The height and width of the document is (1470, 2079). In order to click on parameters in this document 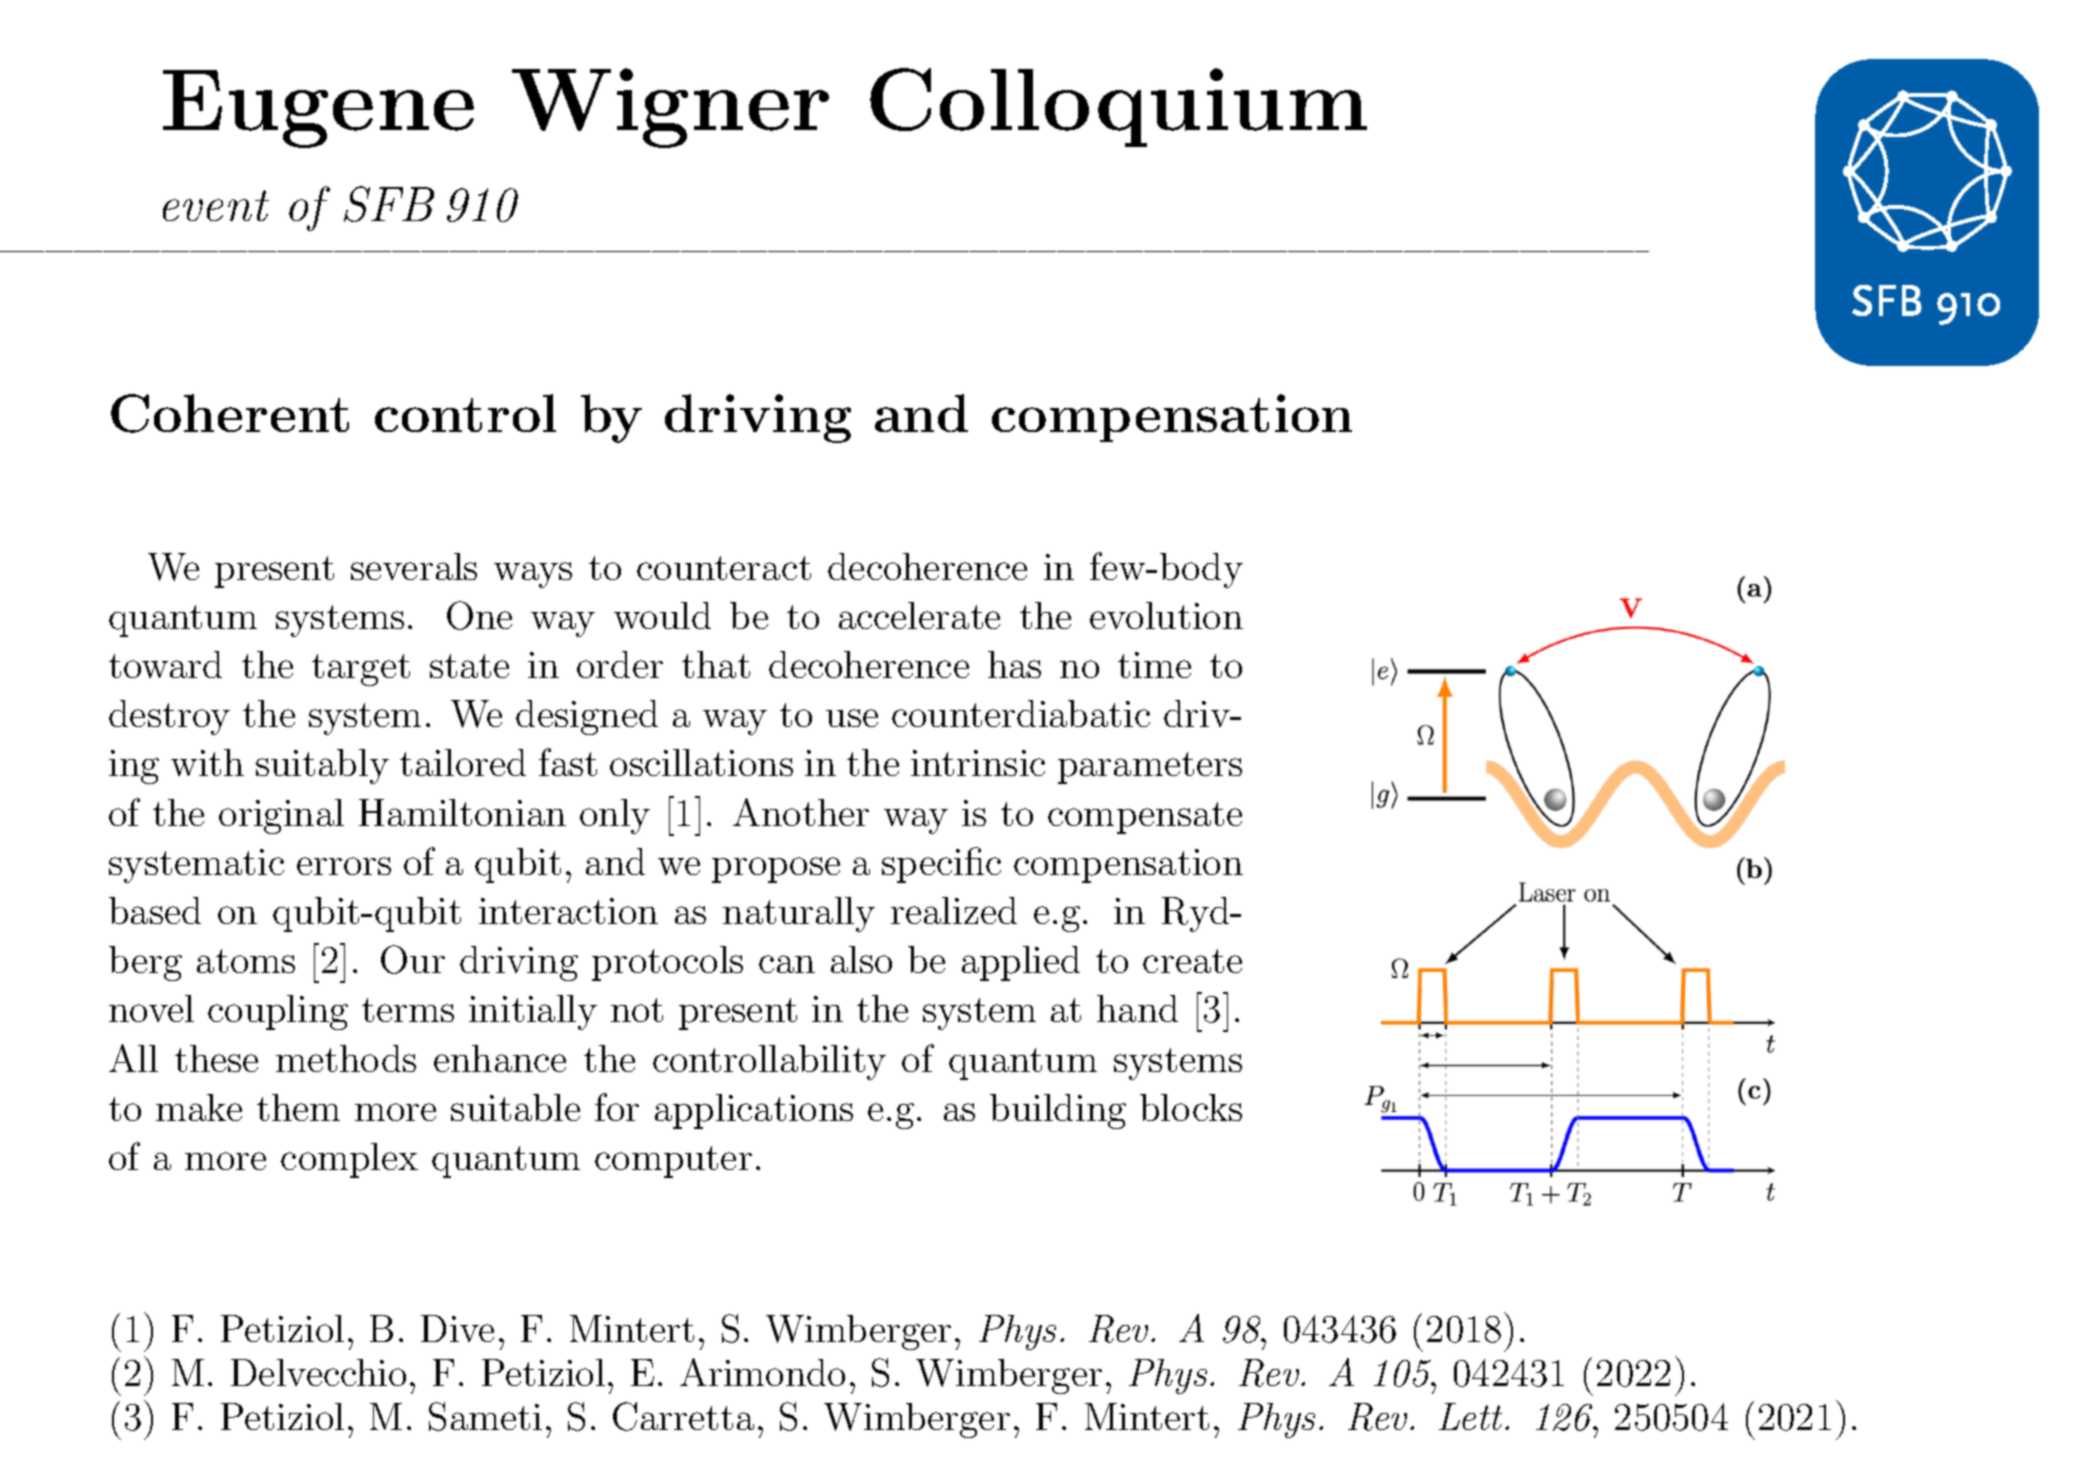, I will do `click(1150, 768)`.
